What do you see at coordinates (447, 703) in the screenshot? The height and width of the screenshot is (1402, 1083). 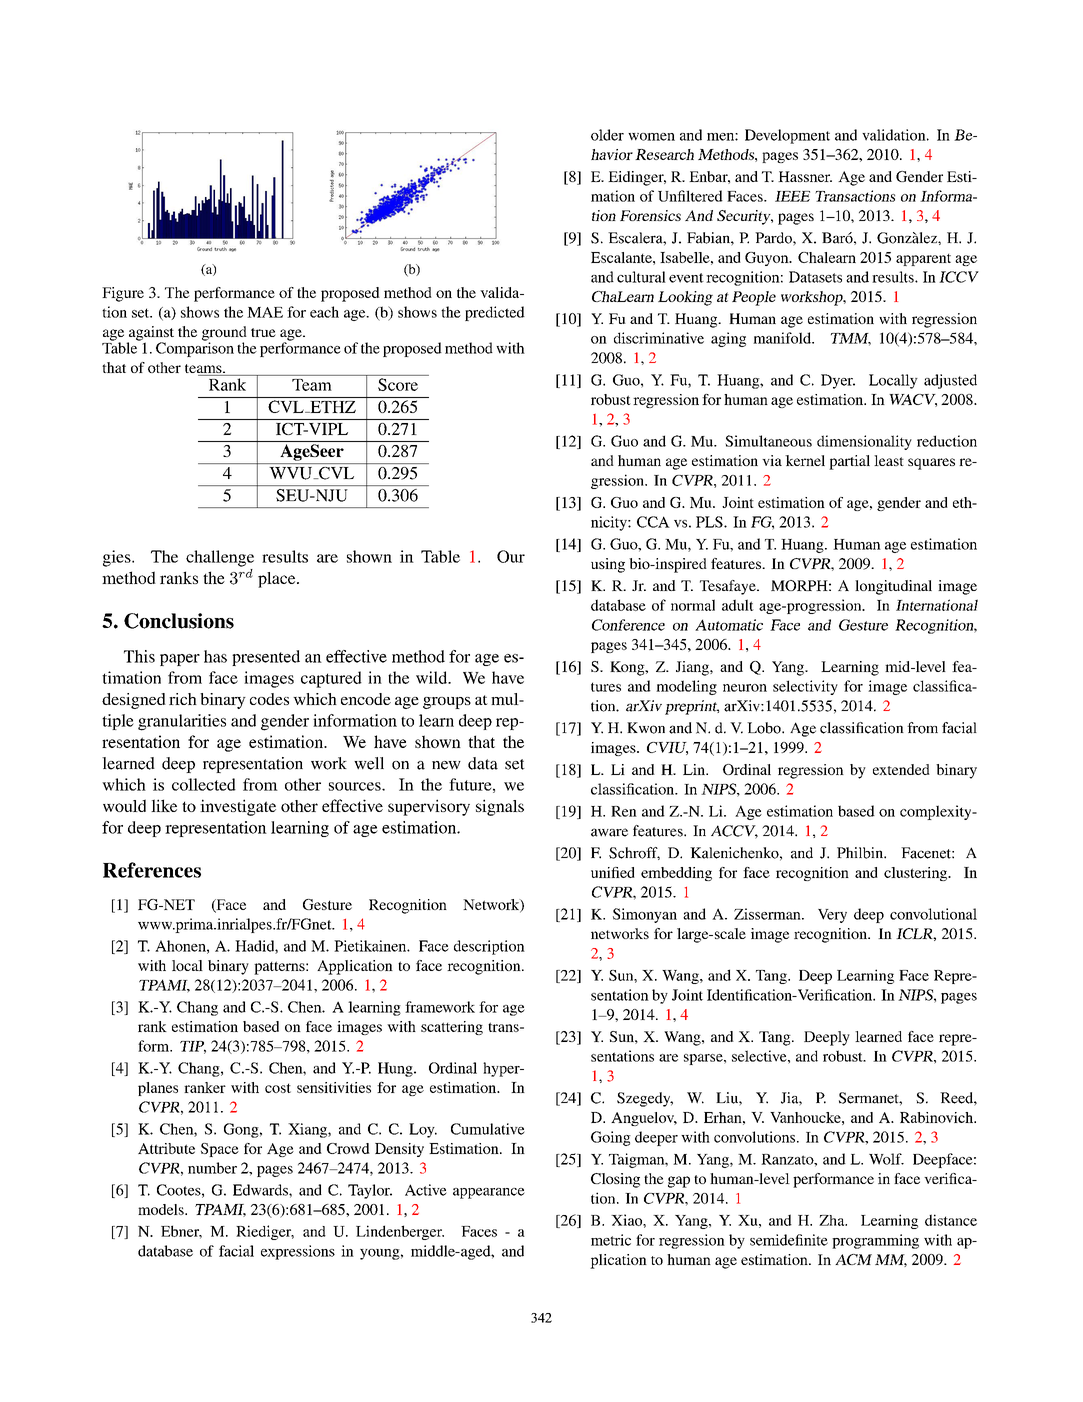 I see `groups` at bounding box center [447, 703].
